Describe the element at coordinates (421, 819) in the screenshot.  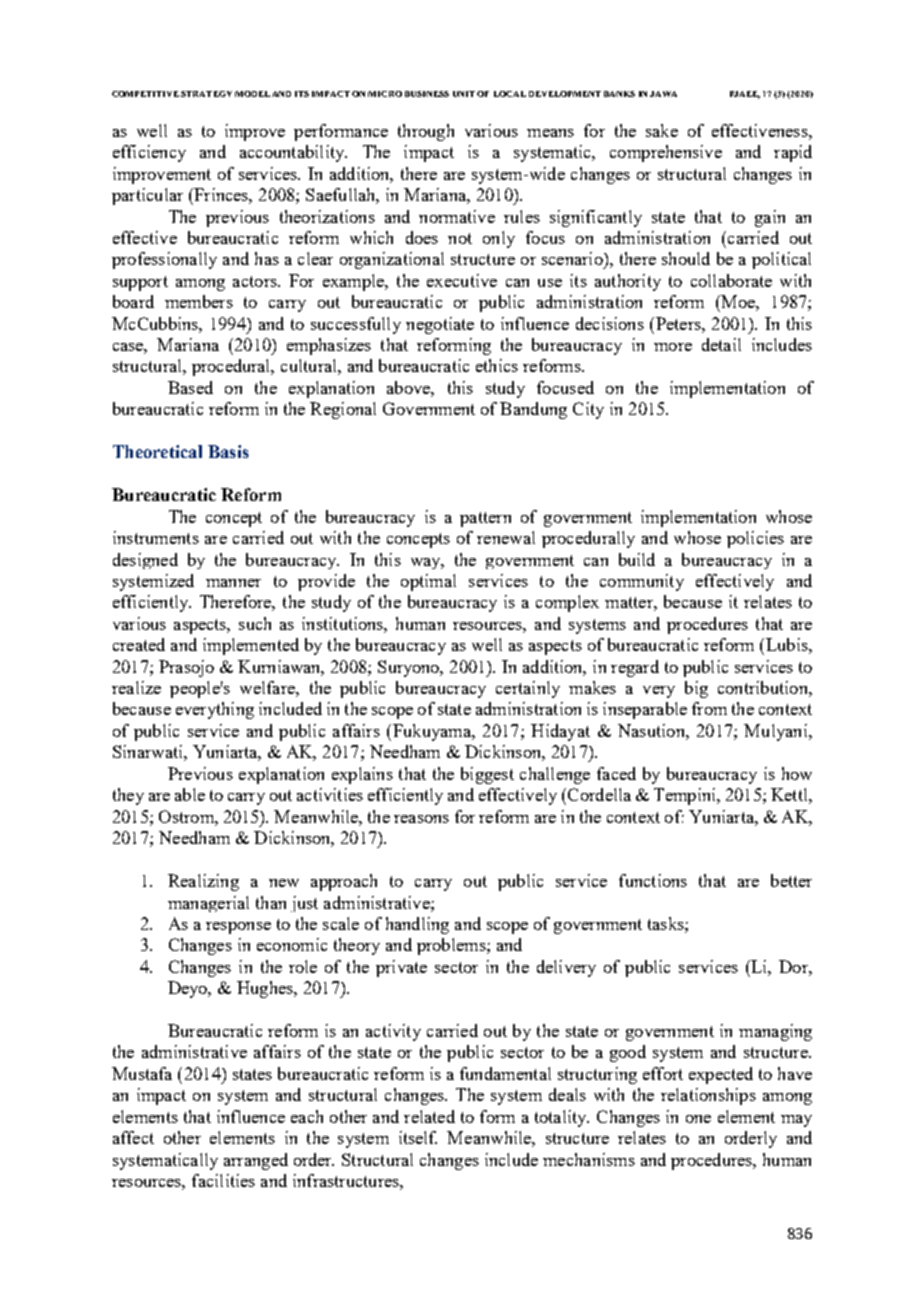
I see `reasons` at that location.
